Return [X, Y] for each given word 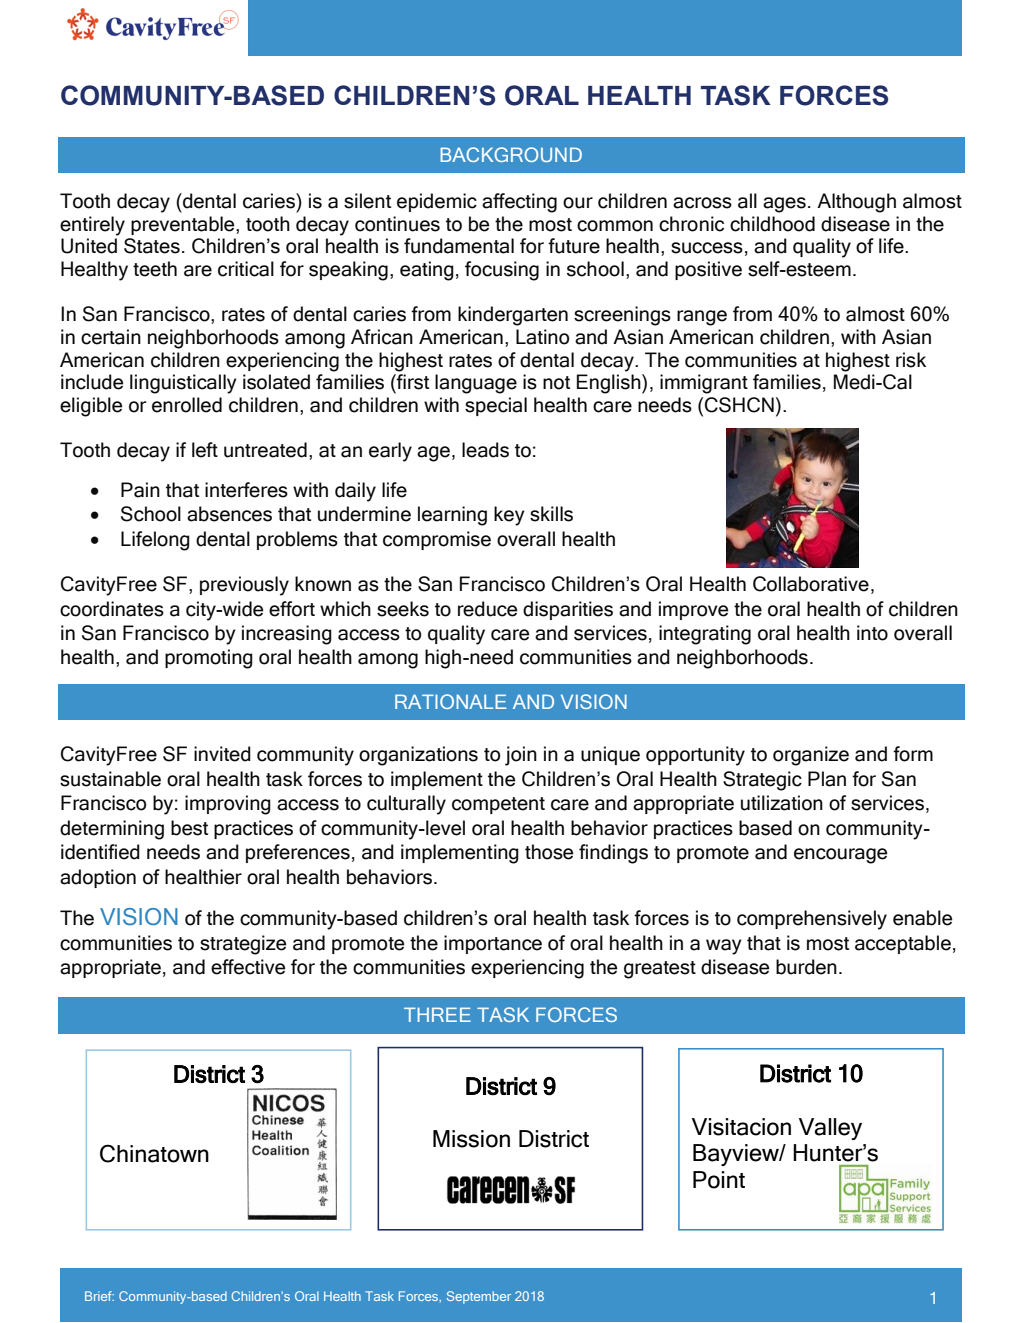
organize [811, 756]
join [521, 756]
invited [222, 754]
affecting [519, 203]
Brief [99, 1296]
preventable [184, 225]
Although [856, 203]
